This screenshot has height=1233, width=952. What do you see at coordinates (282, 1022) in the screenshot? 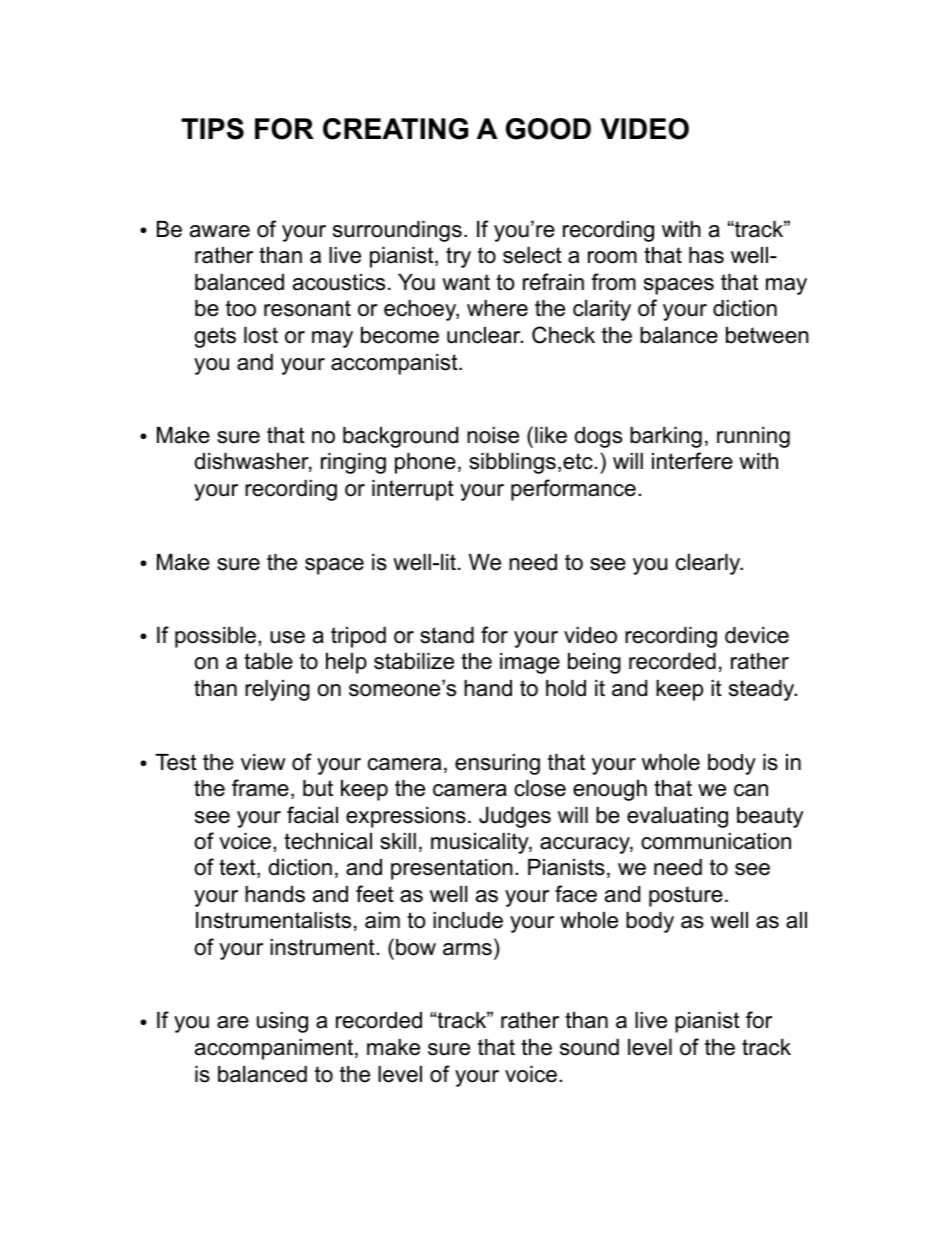
I see `using` at bounding box center [282, 1022].
